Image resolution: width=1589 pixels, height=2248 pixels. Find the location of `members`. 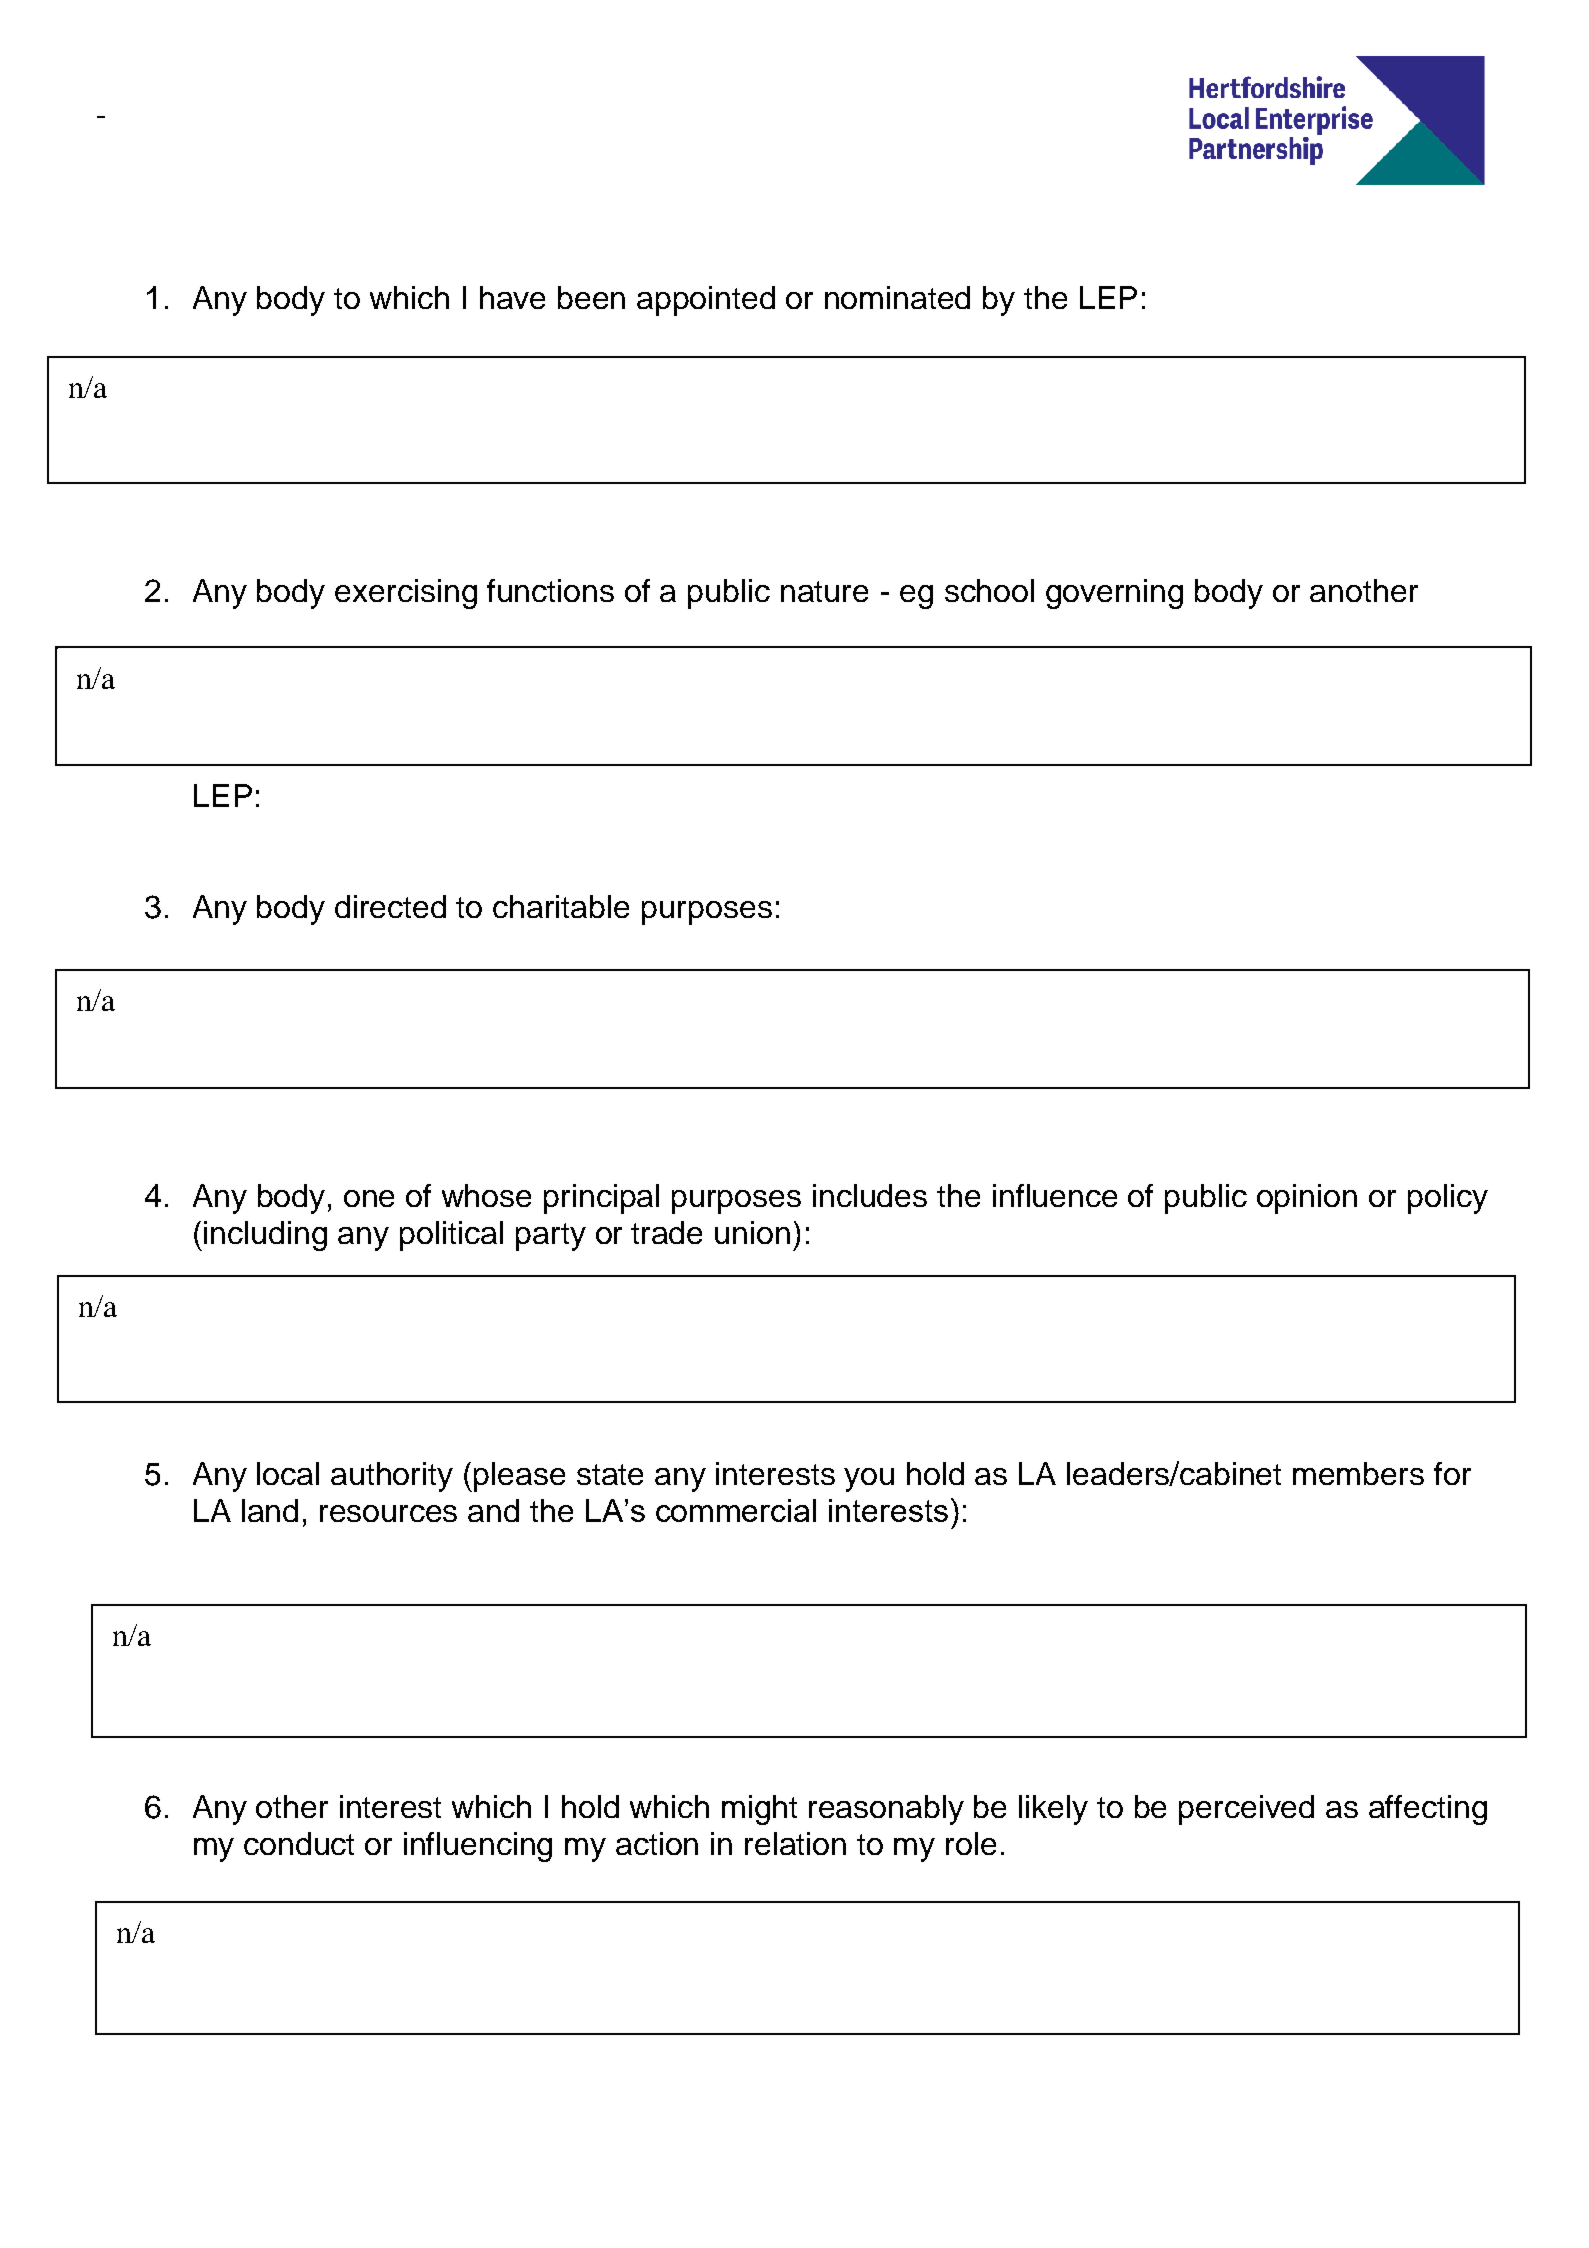

members is located at coordinates (1358, 1473).
